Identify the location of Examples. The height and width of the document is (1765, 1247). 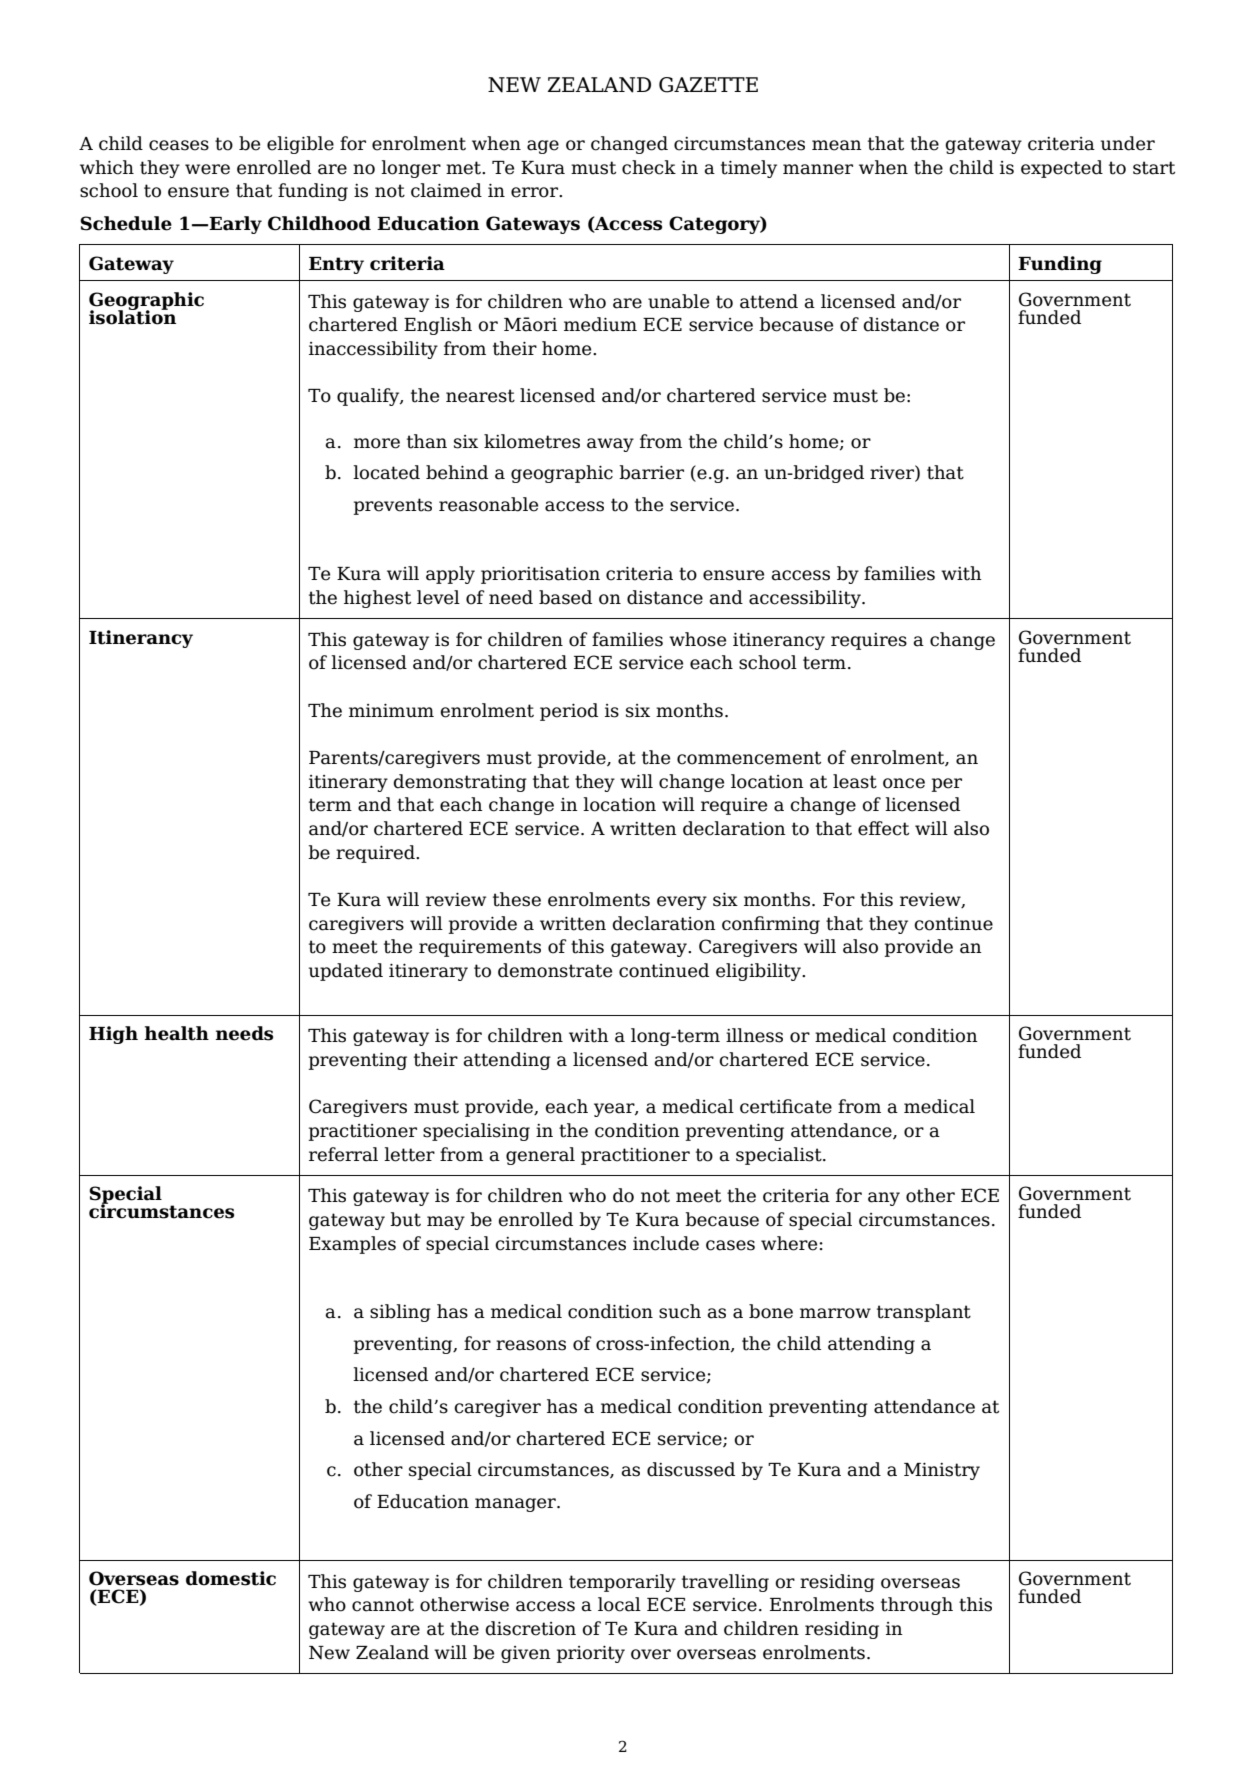
(352, 1245).
